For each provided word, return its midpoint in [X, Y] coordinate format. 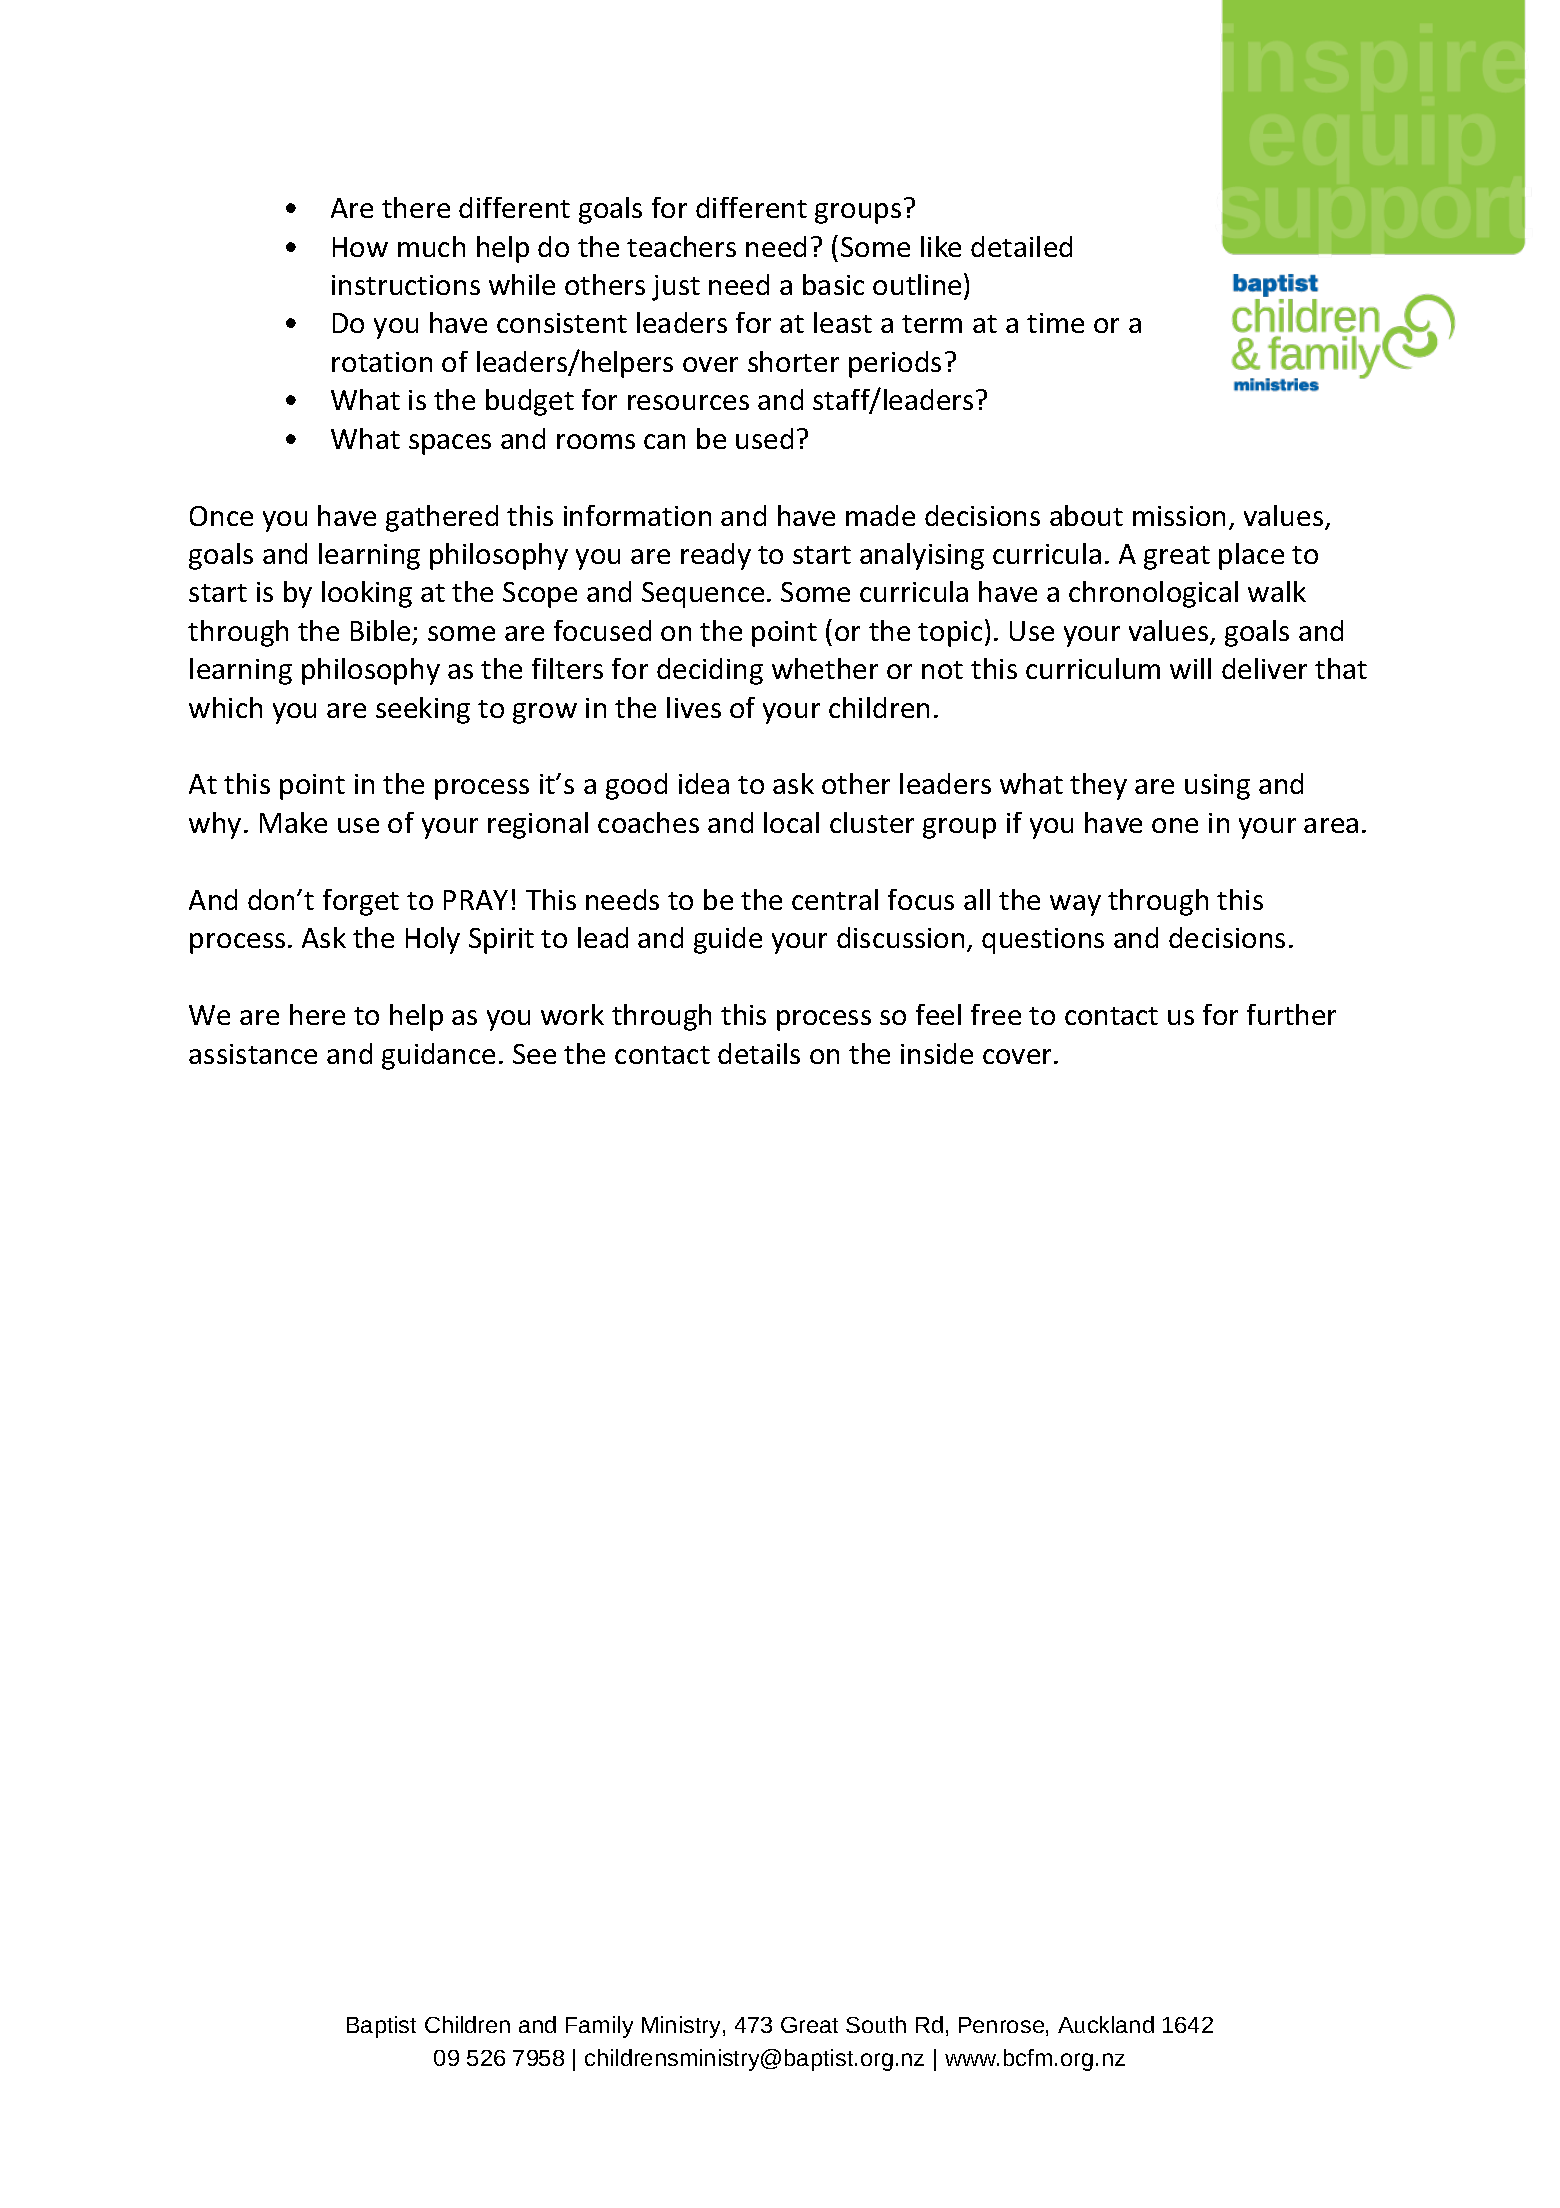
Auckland [1106, 2024]
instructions [406, 285]
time [1055, 323]
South [876, 2024]
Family [599, 2027]
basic [833, 284]
